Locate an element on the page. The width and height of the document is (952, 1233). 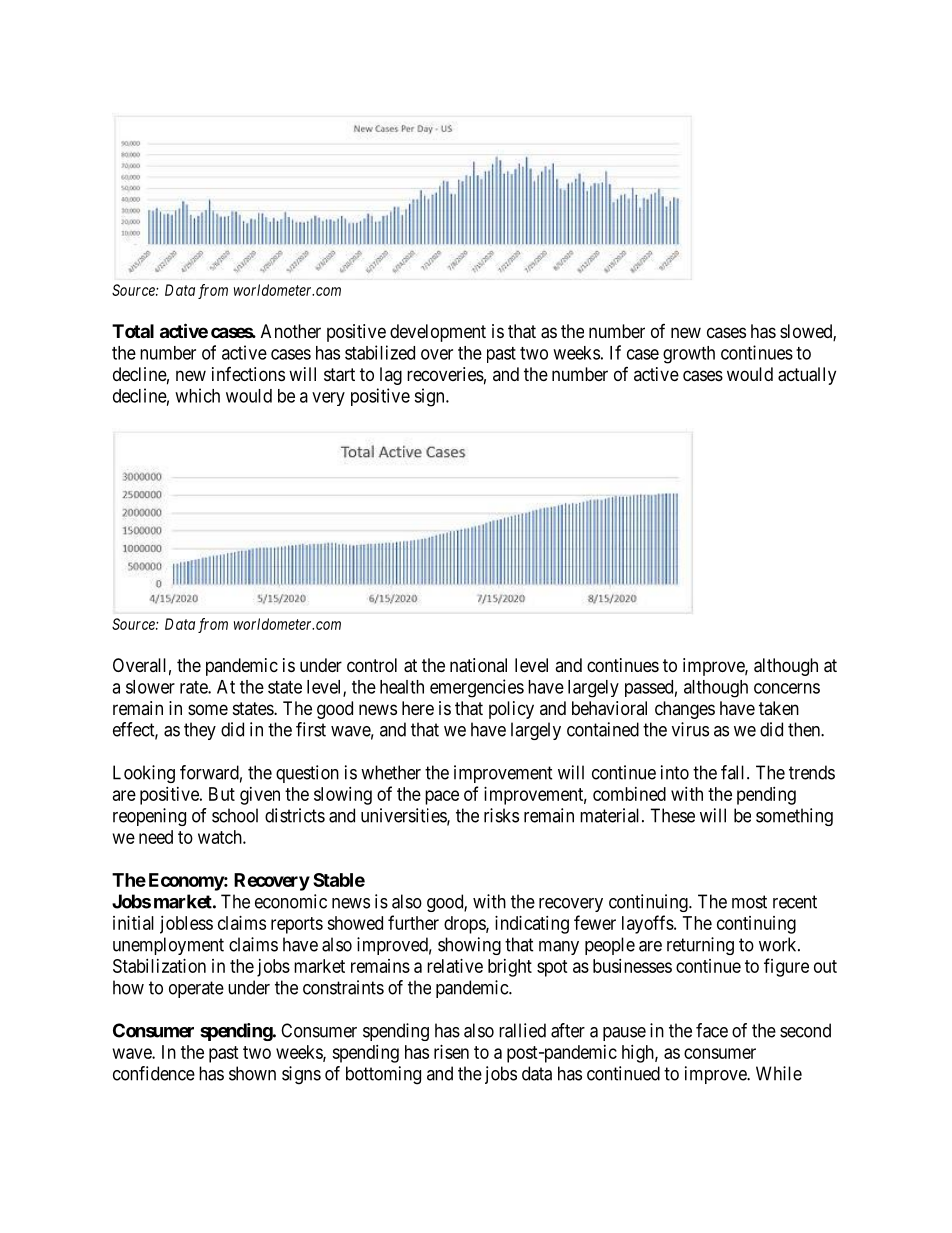
they is located at coordinates (200, 731).
